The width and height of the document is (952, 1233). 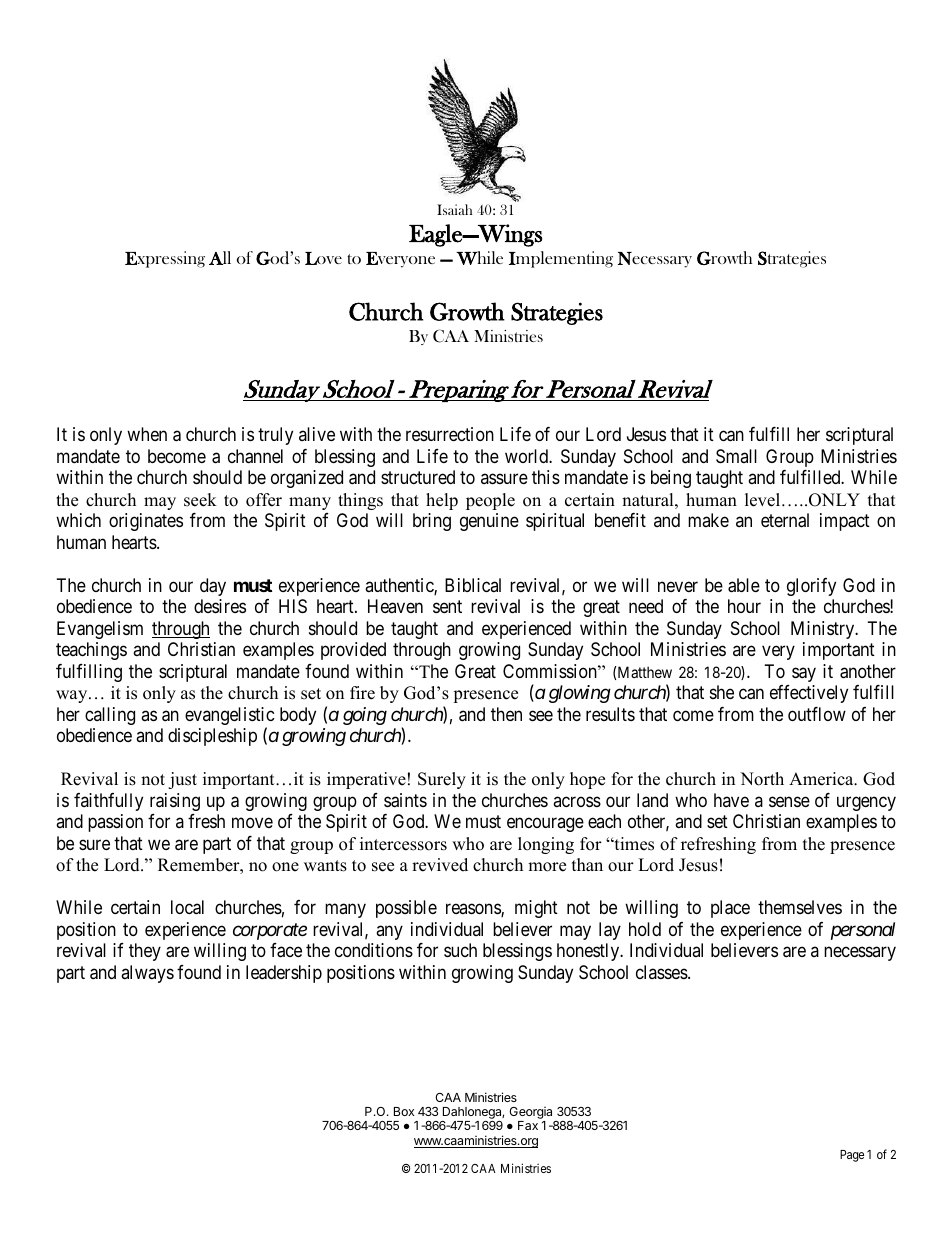 I want to click on glowing, so click(x=580, y=694).
